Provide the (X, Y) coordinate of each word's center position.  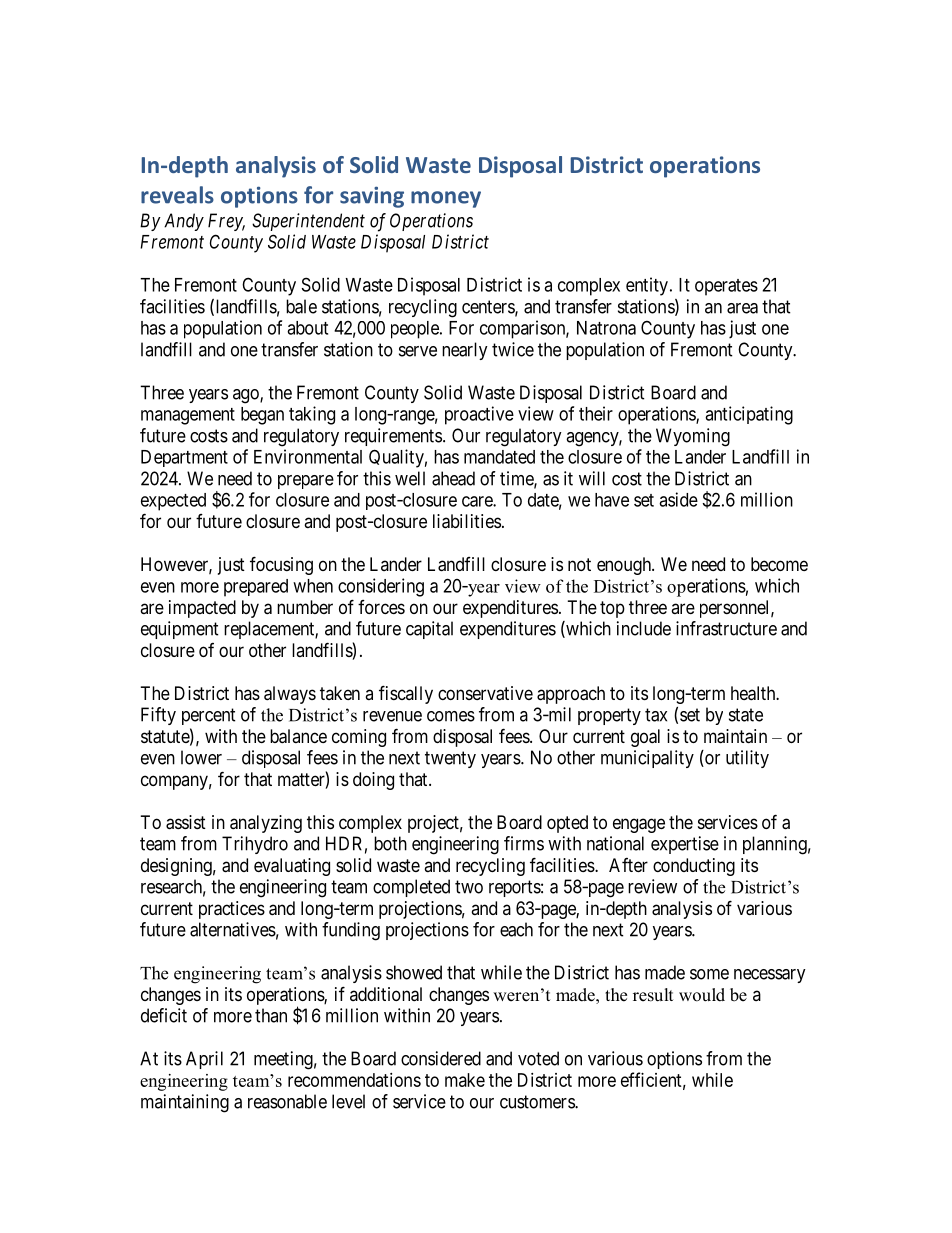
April (204, 1060)
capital (429, 630)
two (469, 887)
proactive (479, 415)
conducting (694, 867)
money (446, 199)
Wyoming (693, 437)
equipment (180, 630)
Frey (226, 222)
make (465, 1080)
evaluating (292, 867)
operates (726, 287)
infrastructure (726, 628)
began (262, 416)
